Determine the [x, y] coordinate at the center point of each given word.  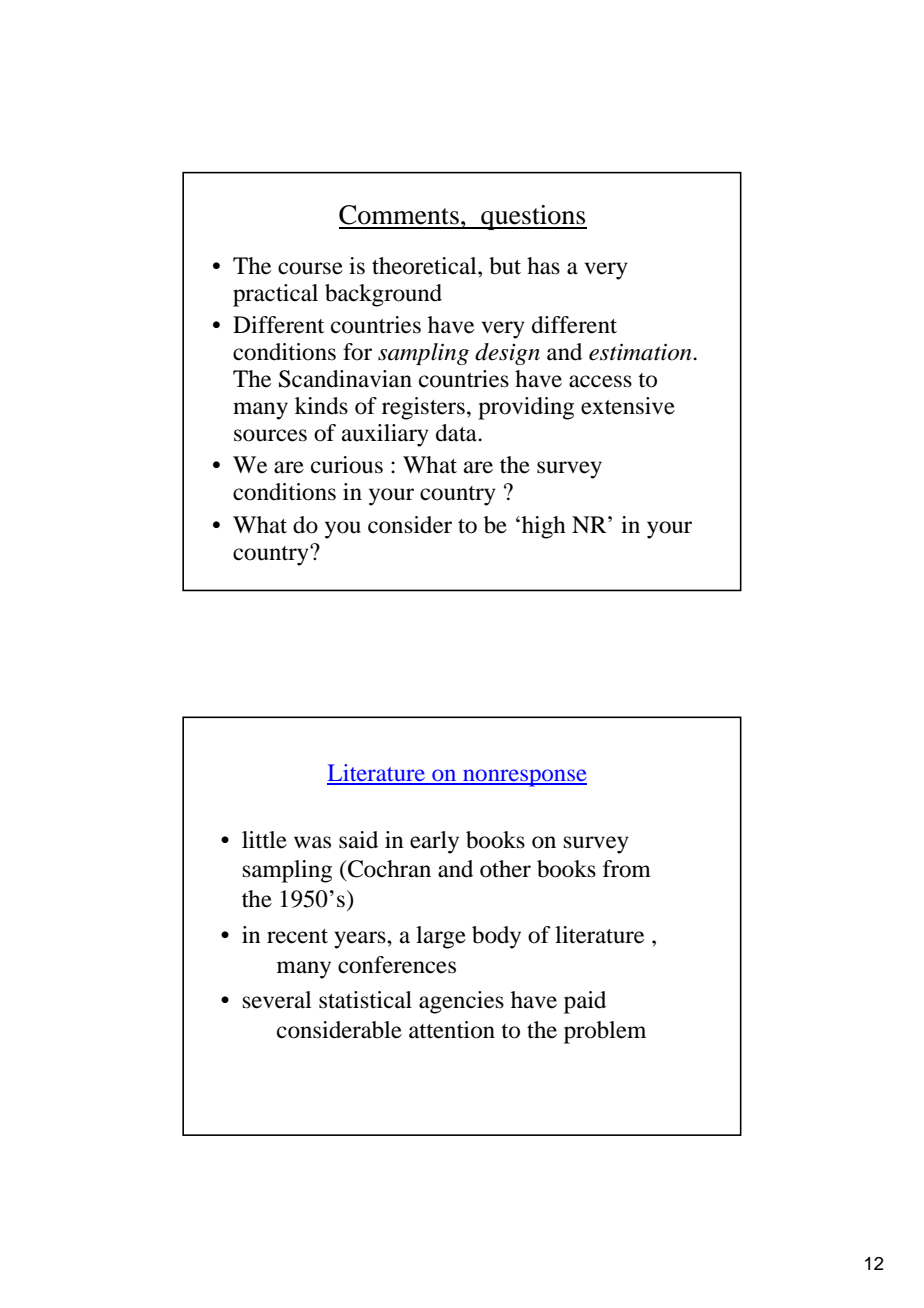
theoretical [425, 266]
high [542, 527]
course [310, 268]
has [543, 266]
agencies [461, 1002]
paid [585, 1002]
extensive [628, 406]
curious [347, 465]
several [277, 1000]
